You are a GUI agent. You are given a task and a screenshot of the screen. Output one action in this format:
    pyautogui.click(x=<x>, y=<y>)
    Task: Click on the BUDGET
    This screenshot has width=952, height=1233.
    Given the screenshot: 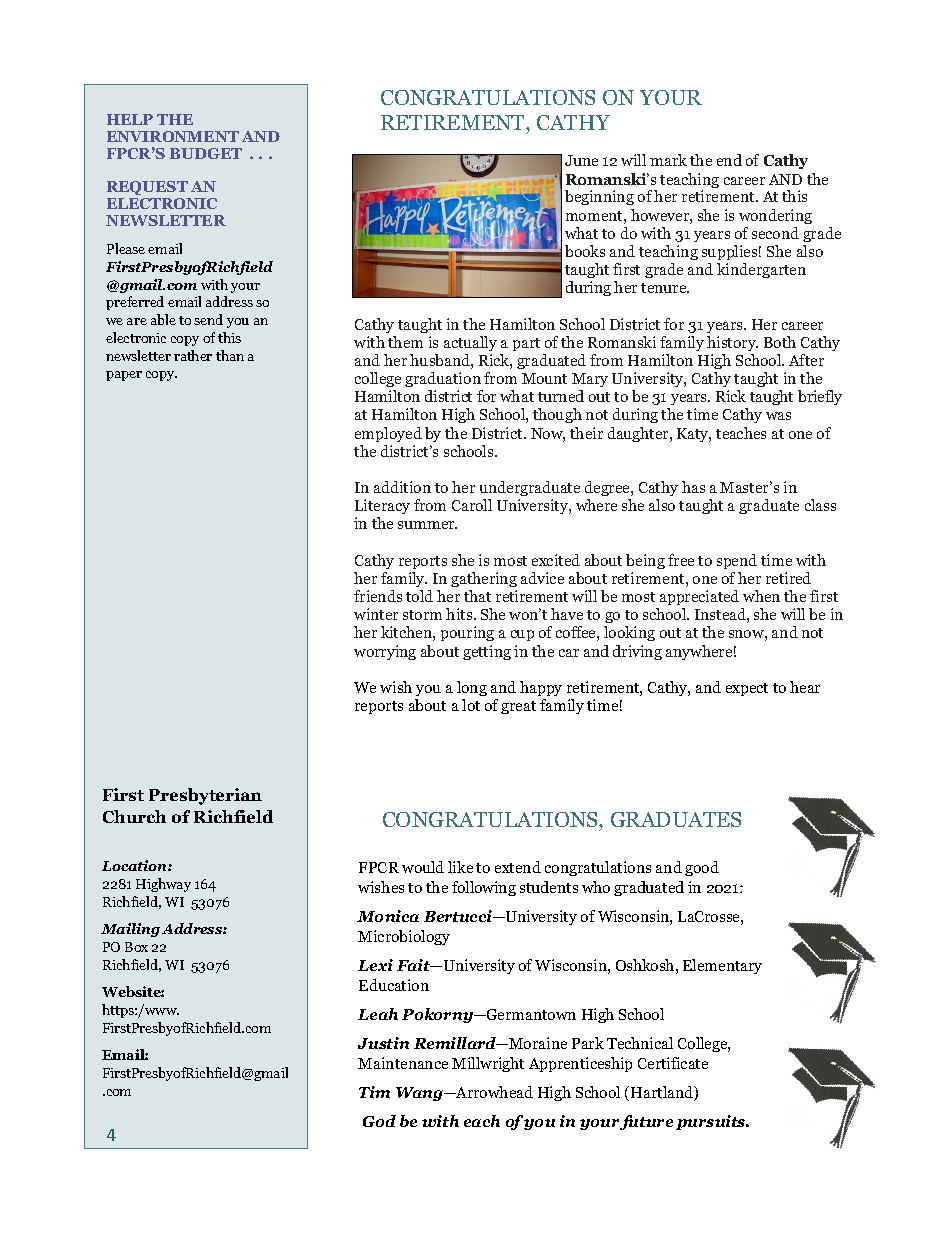 What is the action you would take?
    pyautogui.click(x=206, y=153)
